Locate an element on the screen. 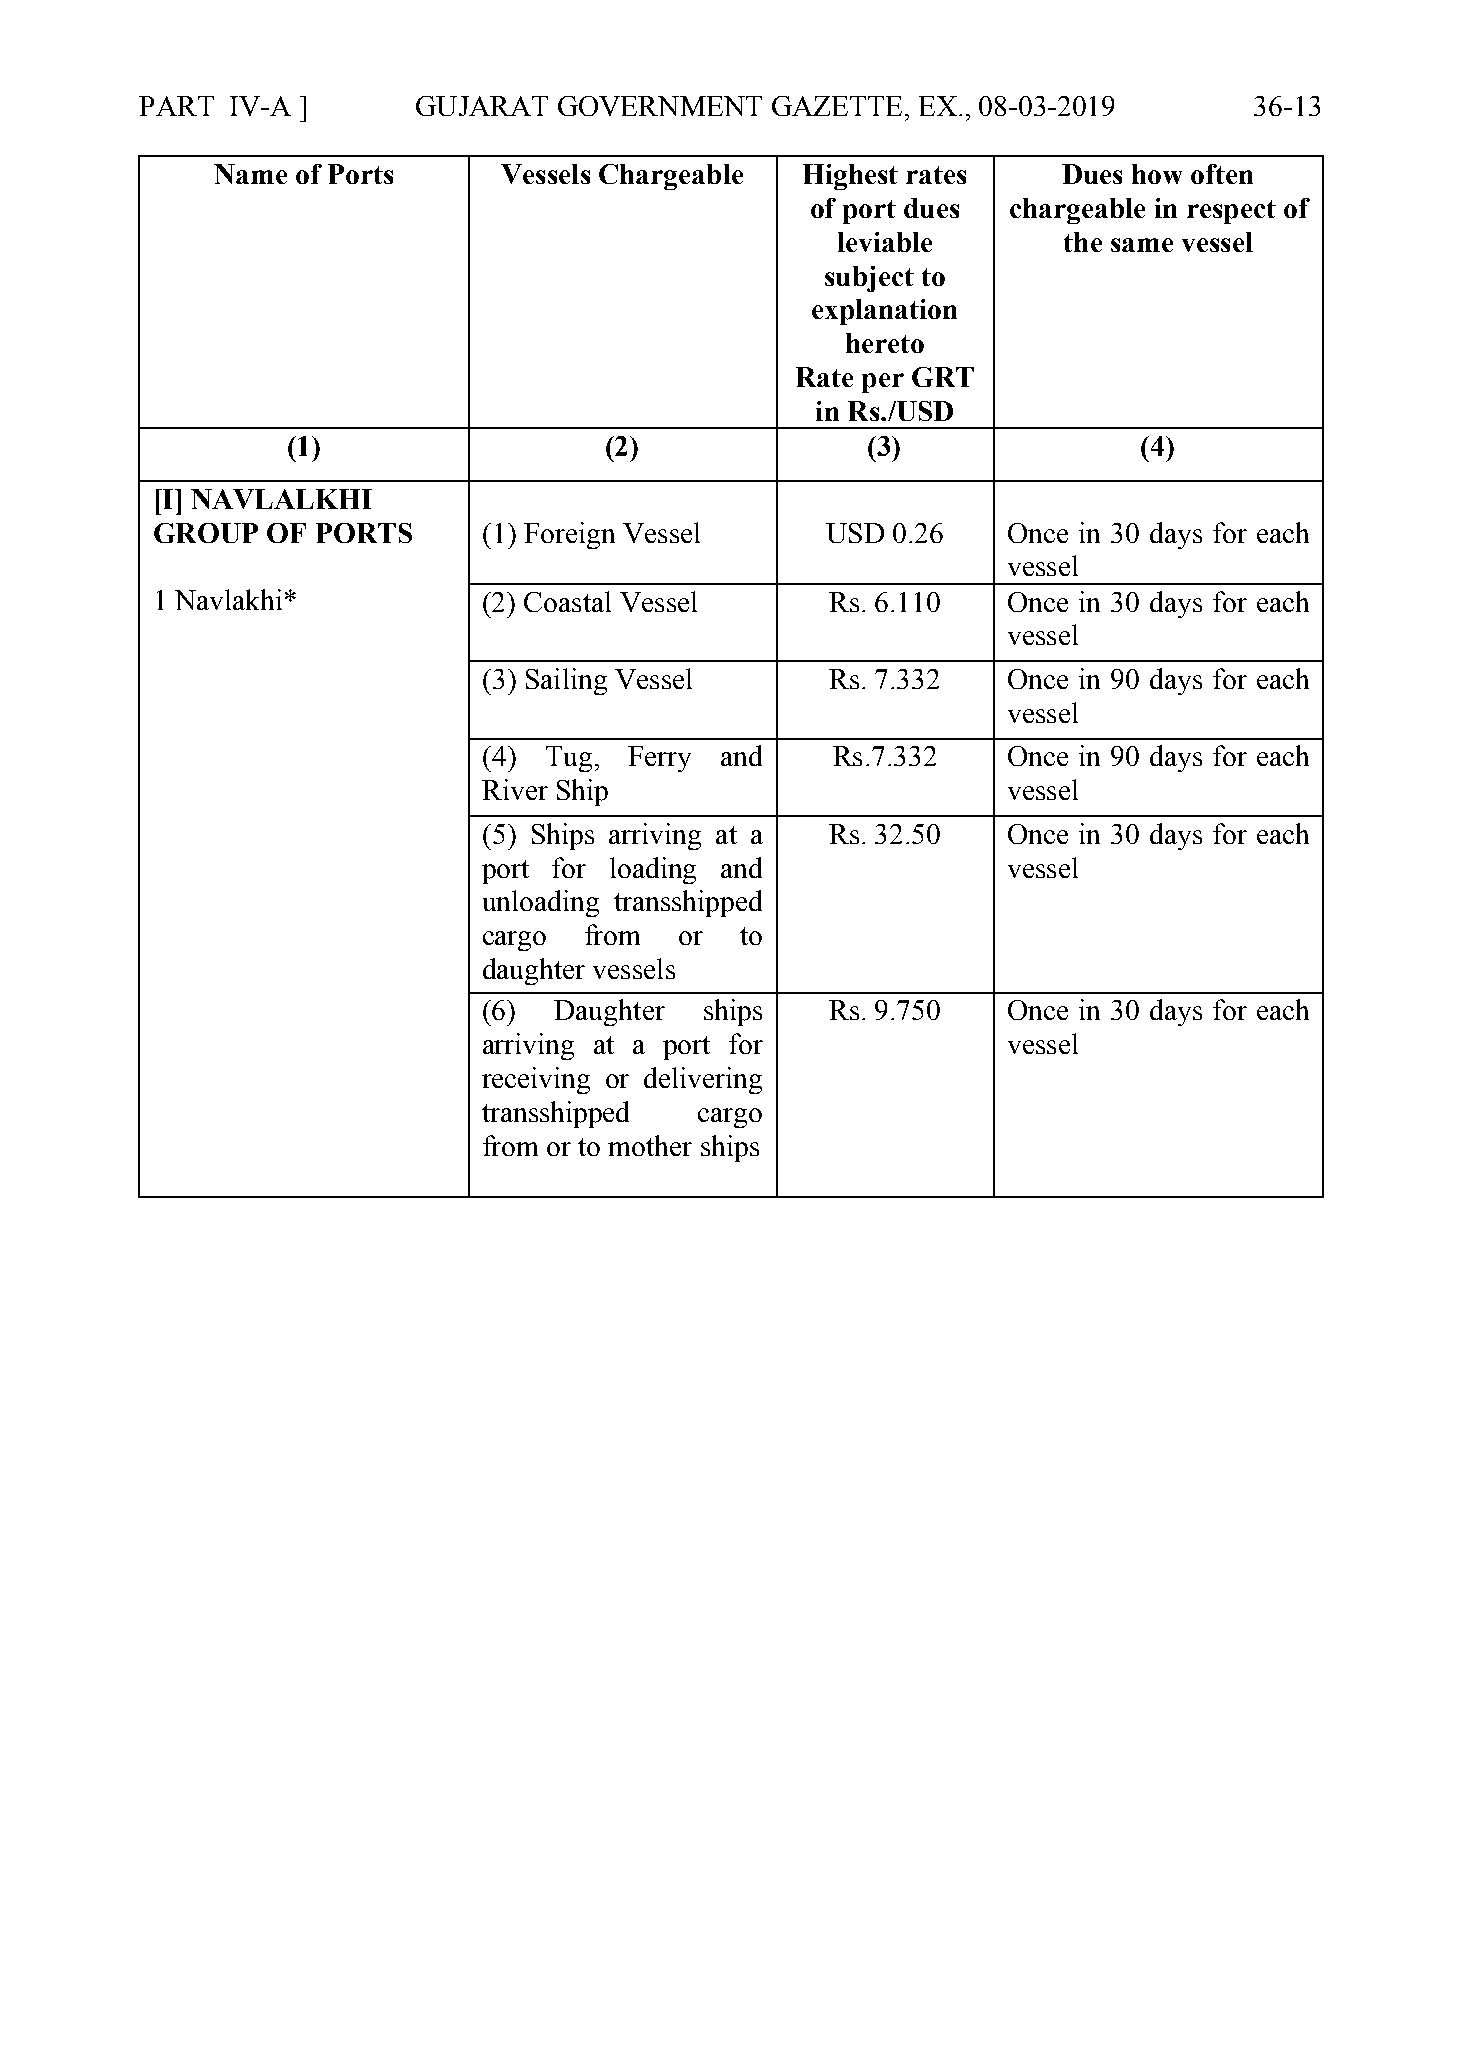  GOVERNMENT is located at coordinates (660, 106).
